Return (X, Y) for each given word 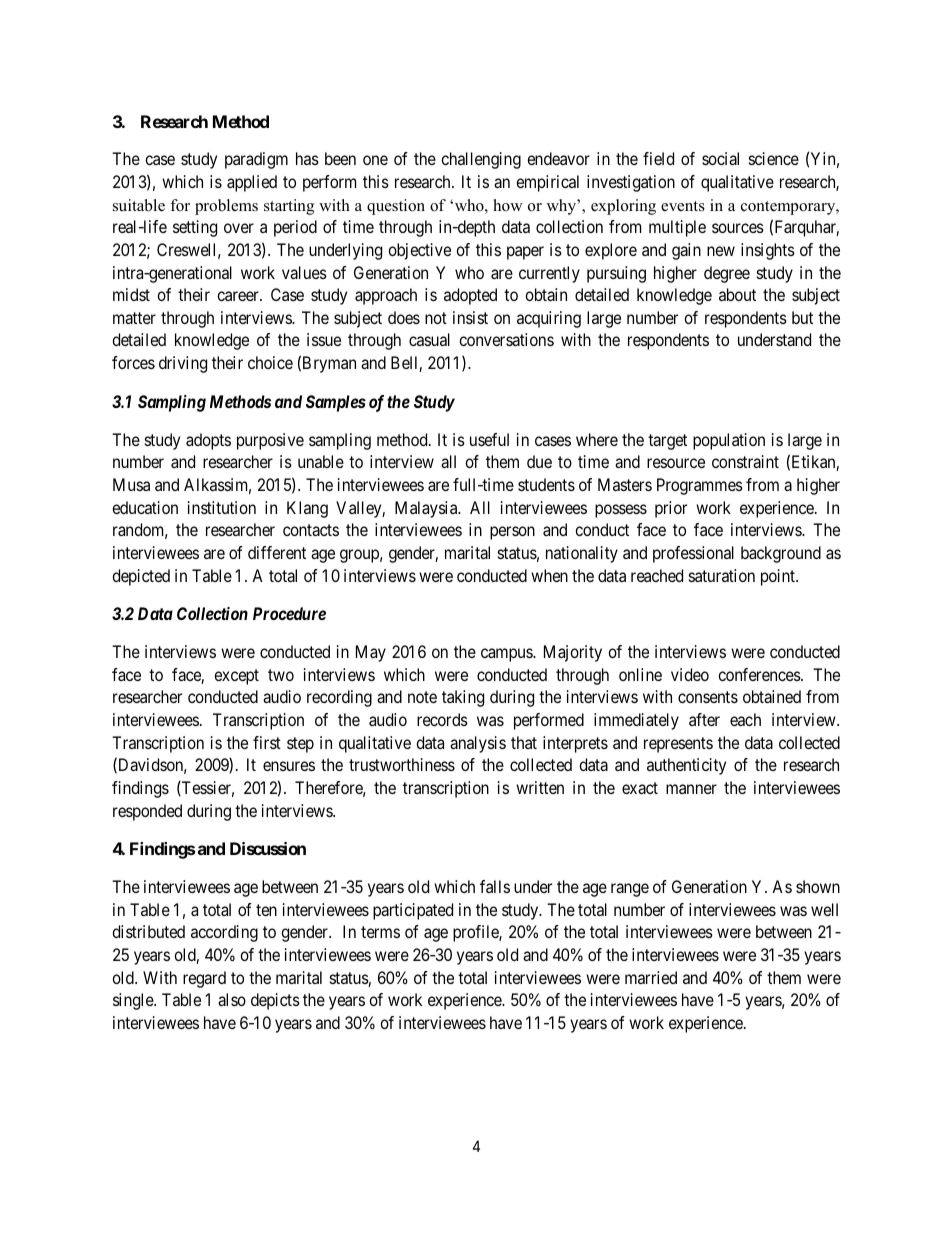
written (540, 787)
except (236, 677)
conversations (506, 339)
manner (691, 789)
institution (222, 507)
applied (252, 183)
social (720, 158)
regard (204, 979)
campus (507, 655)
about (737, 294)
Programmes (700, 486)
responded (147, 812)
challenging (481, 160)
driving (183, 364)
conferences (759, 674)
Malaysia (427, 509)
